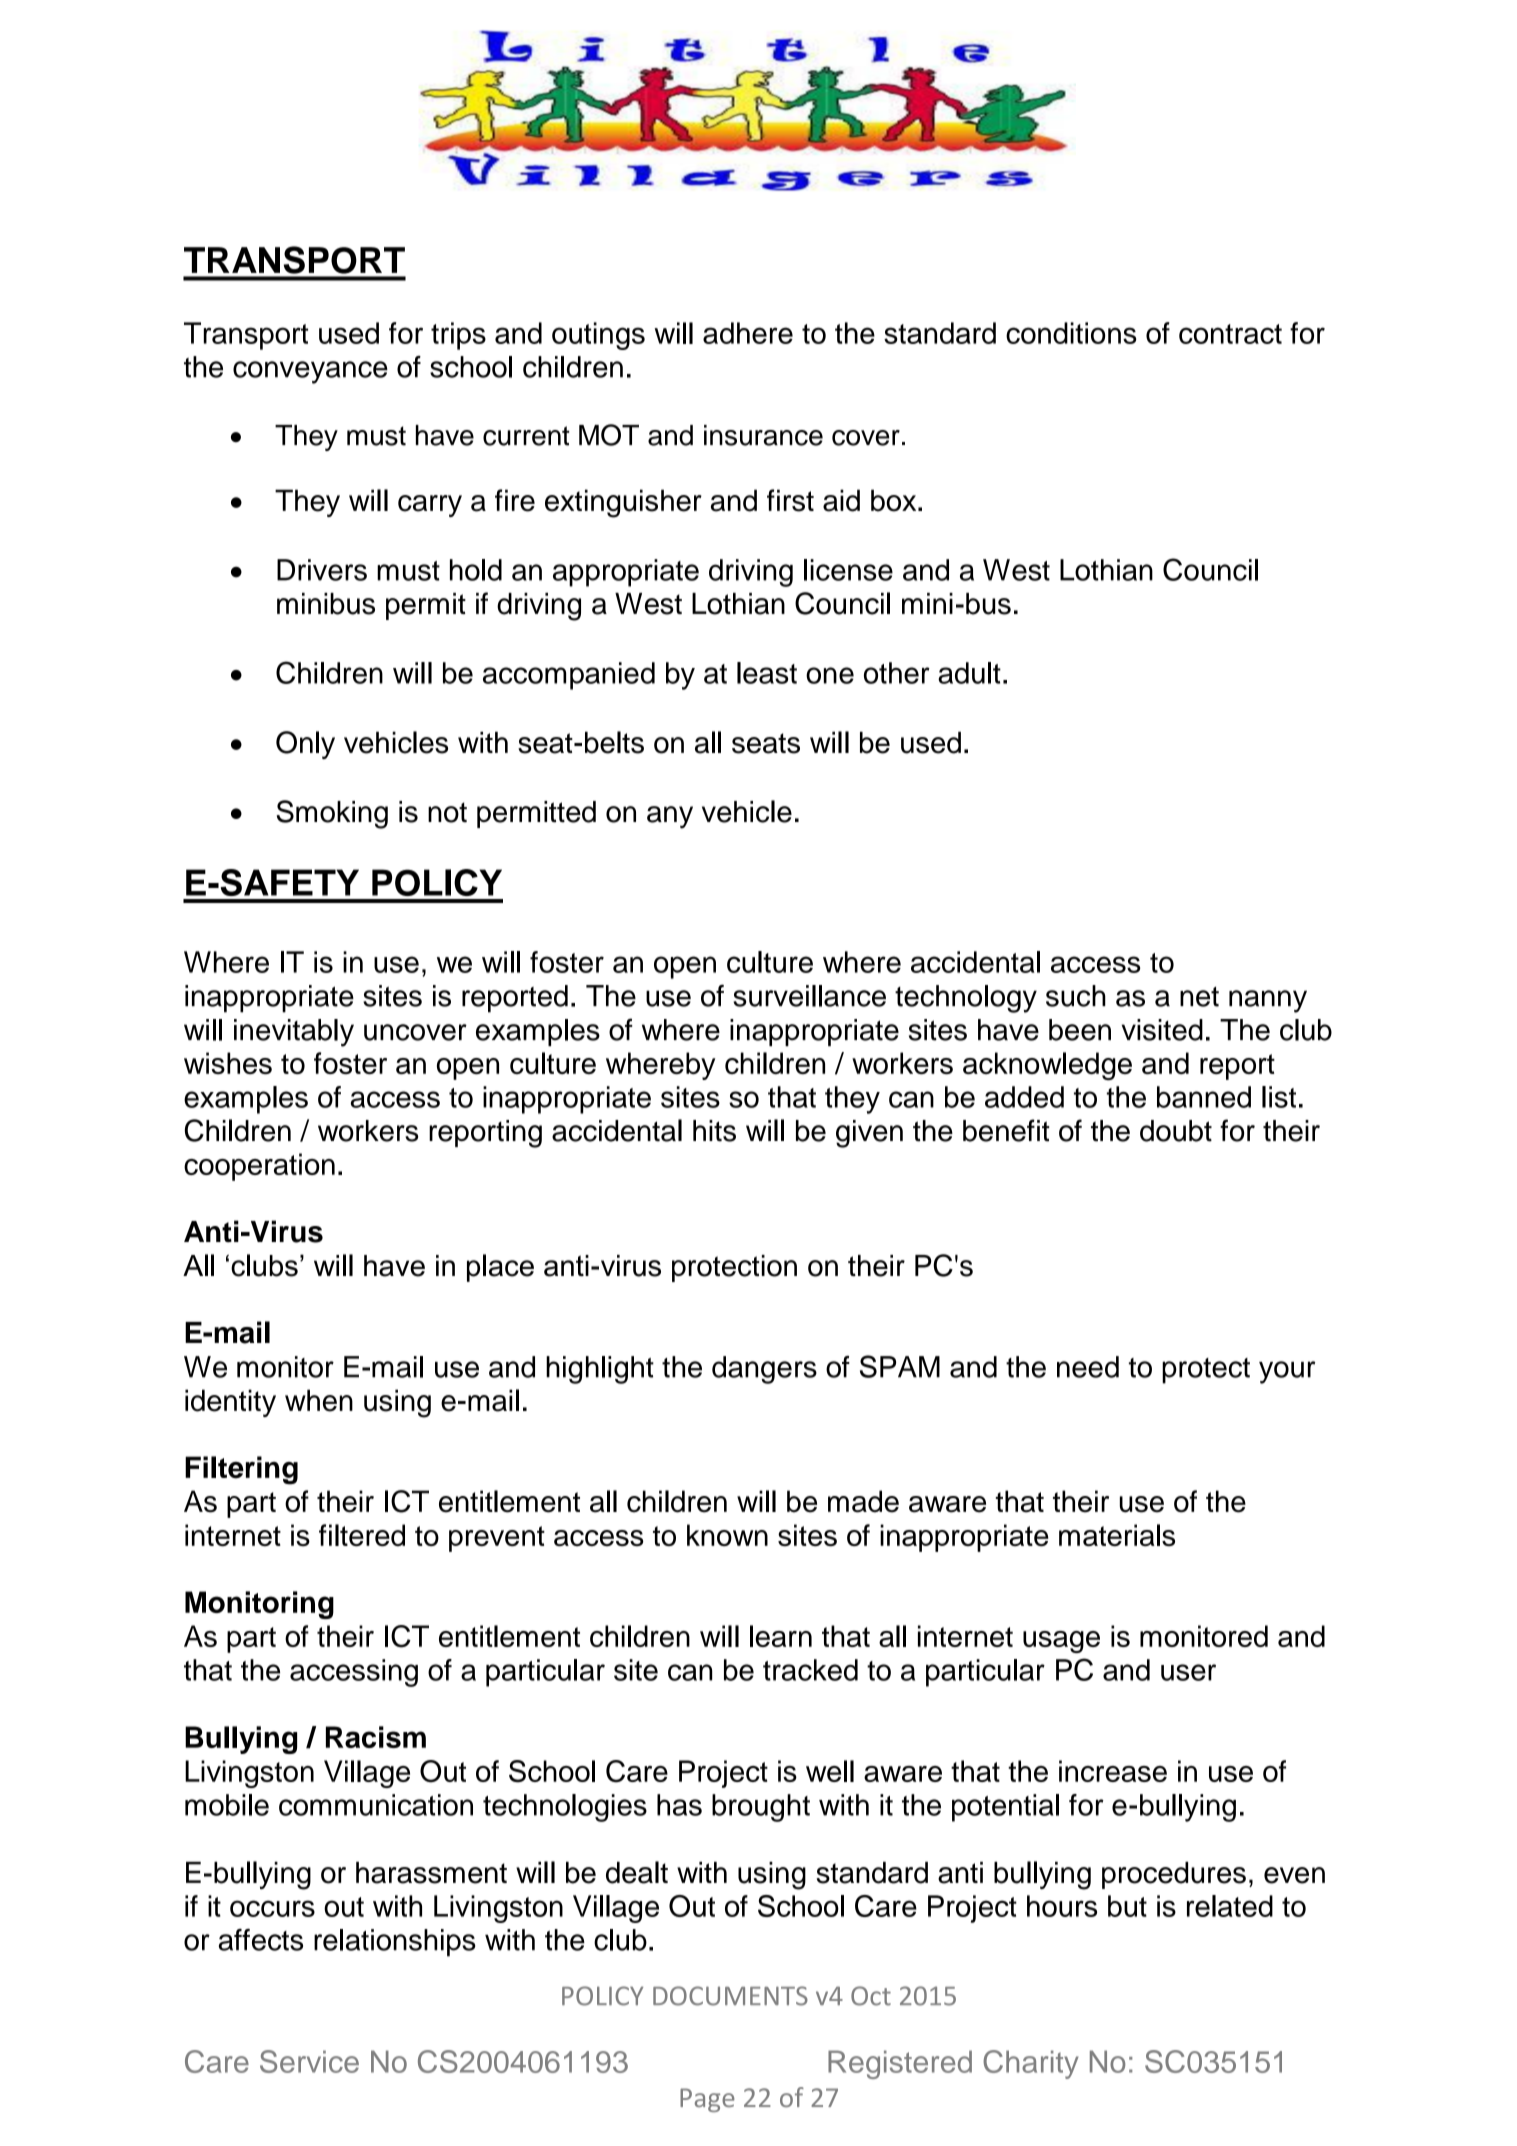  What do you see at coordinates (1076, 996) in the screenshot?
I see `such` at bounding box center [1076, 996].
